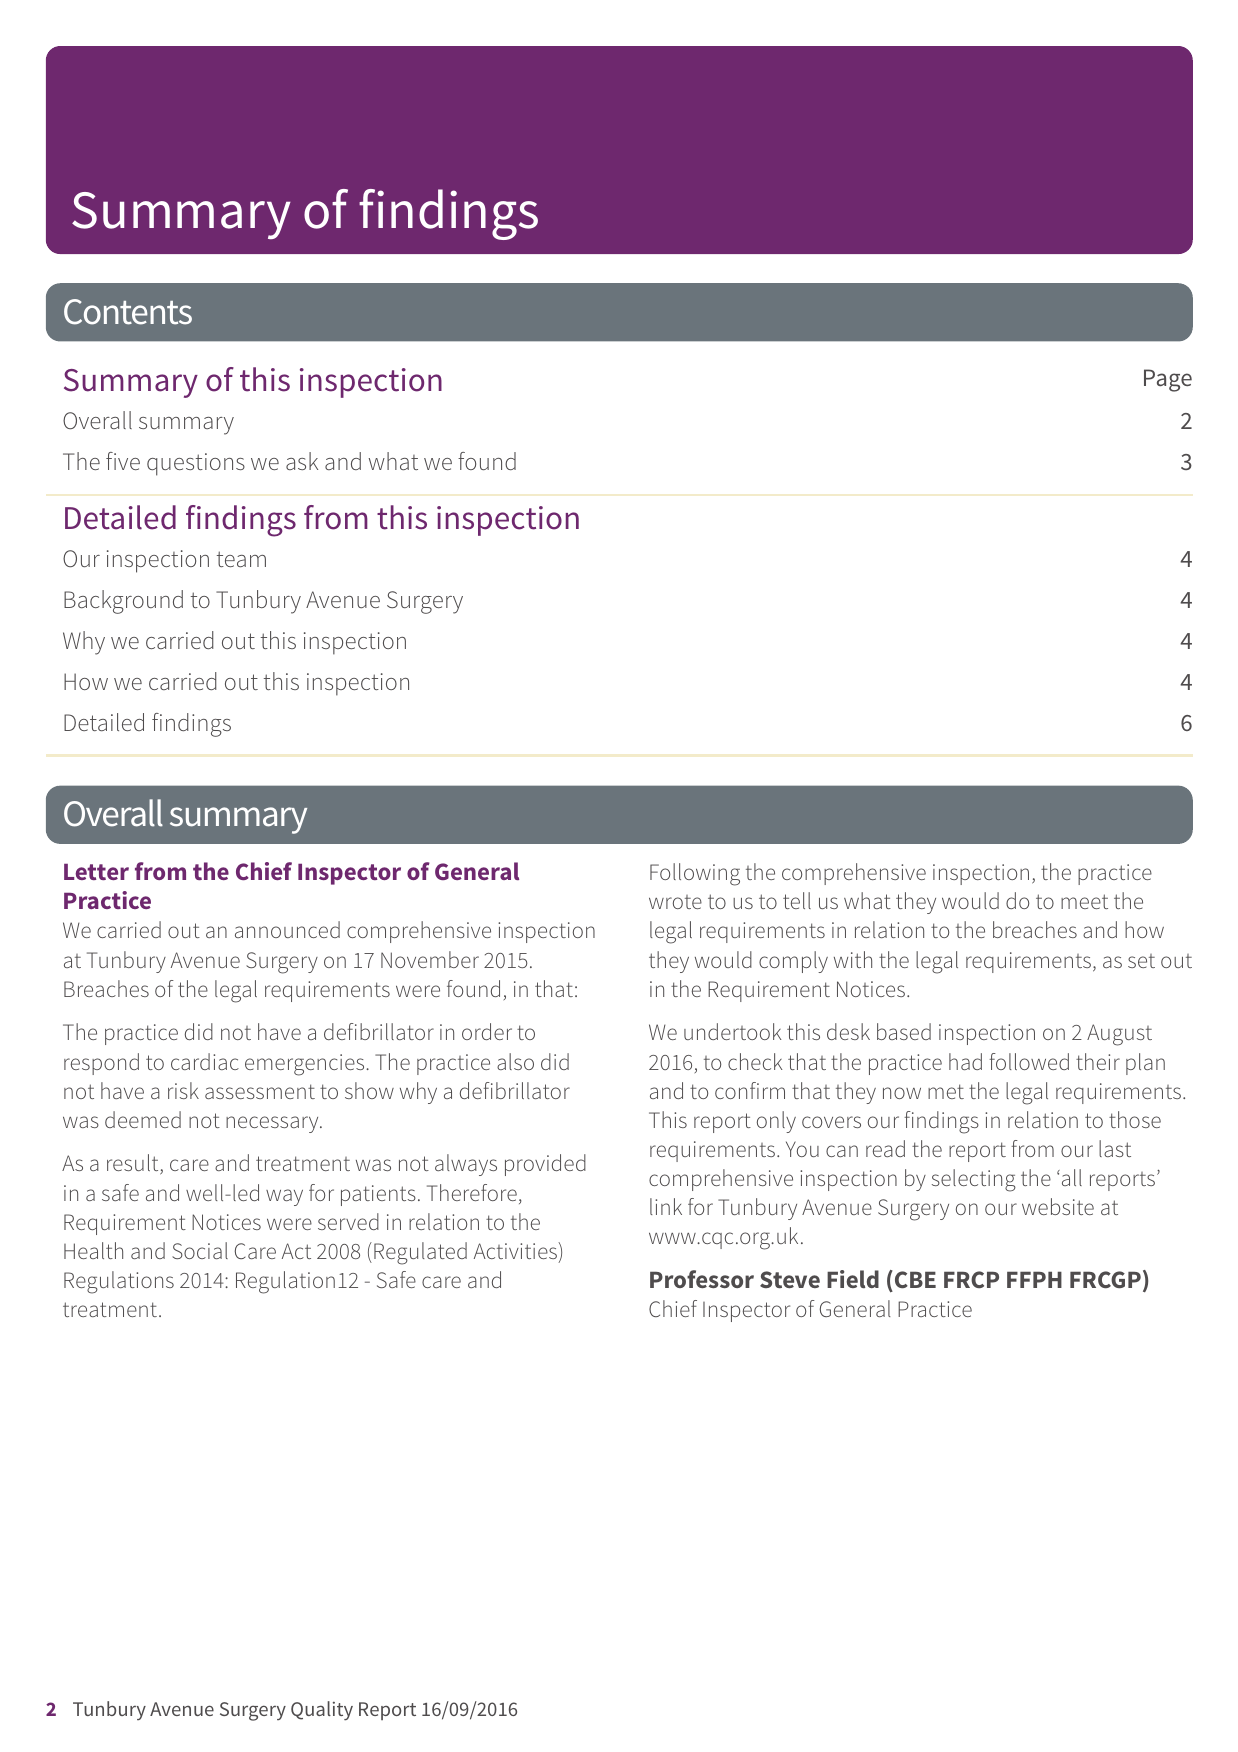 This page has height=1752, width=1238. Describe the element at coordinates (1168, 380) in the page. I see `Page` at that location.
